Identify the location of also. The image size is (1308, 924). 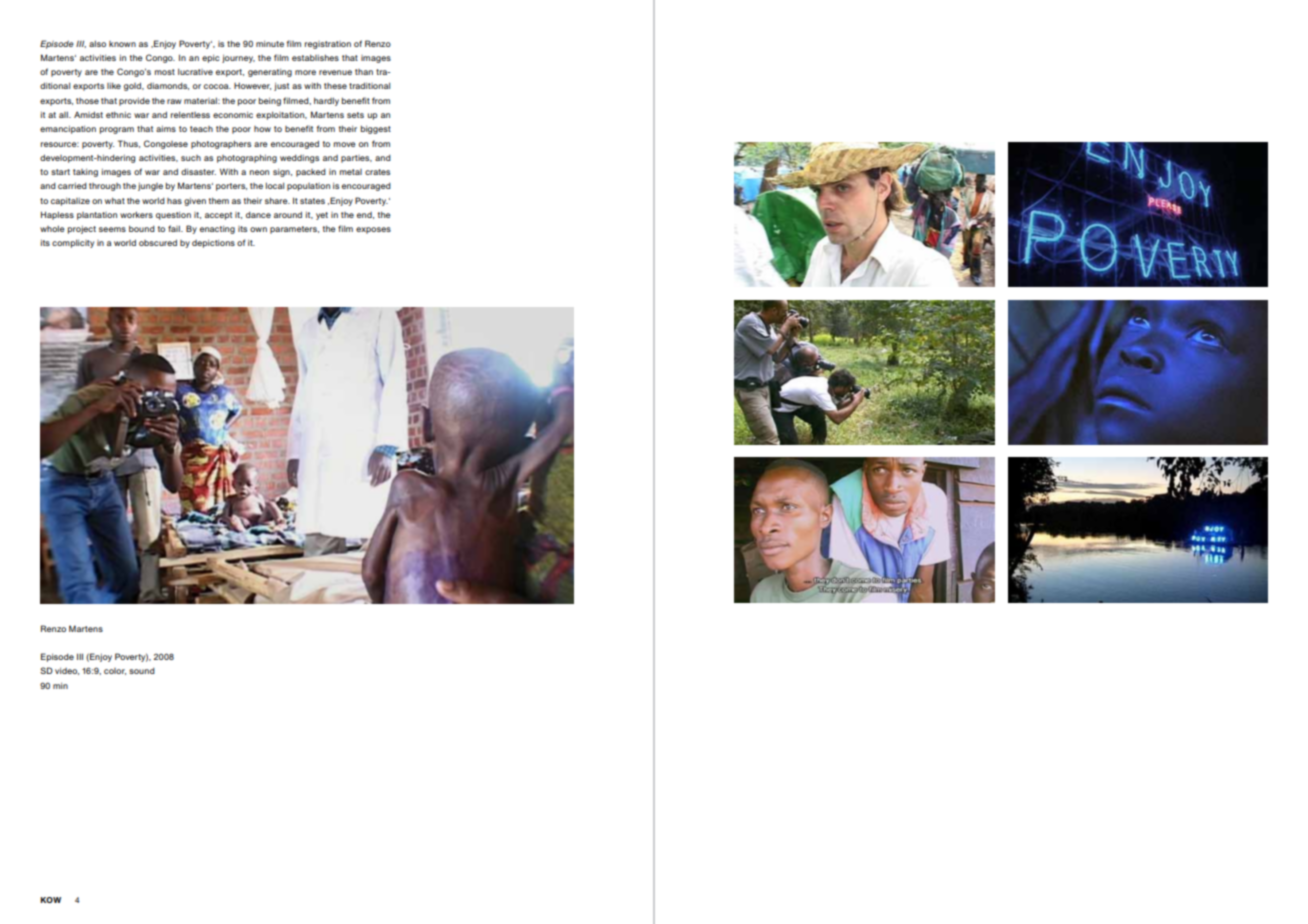
(97, 44).
